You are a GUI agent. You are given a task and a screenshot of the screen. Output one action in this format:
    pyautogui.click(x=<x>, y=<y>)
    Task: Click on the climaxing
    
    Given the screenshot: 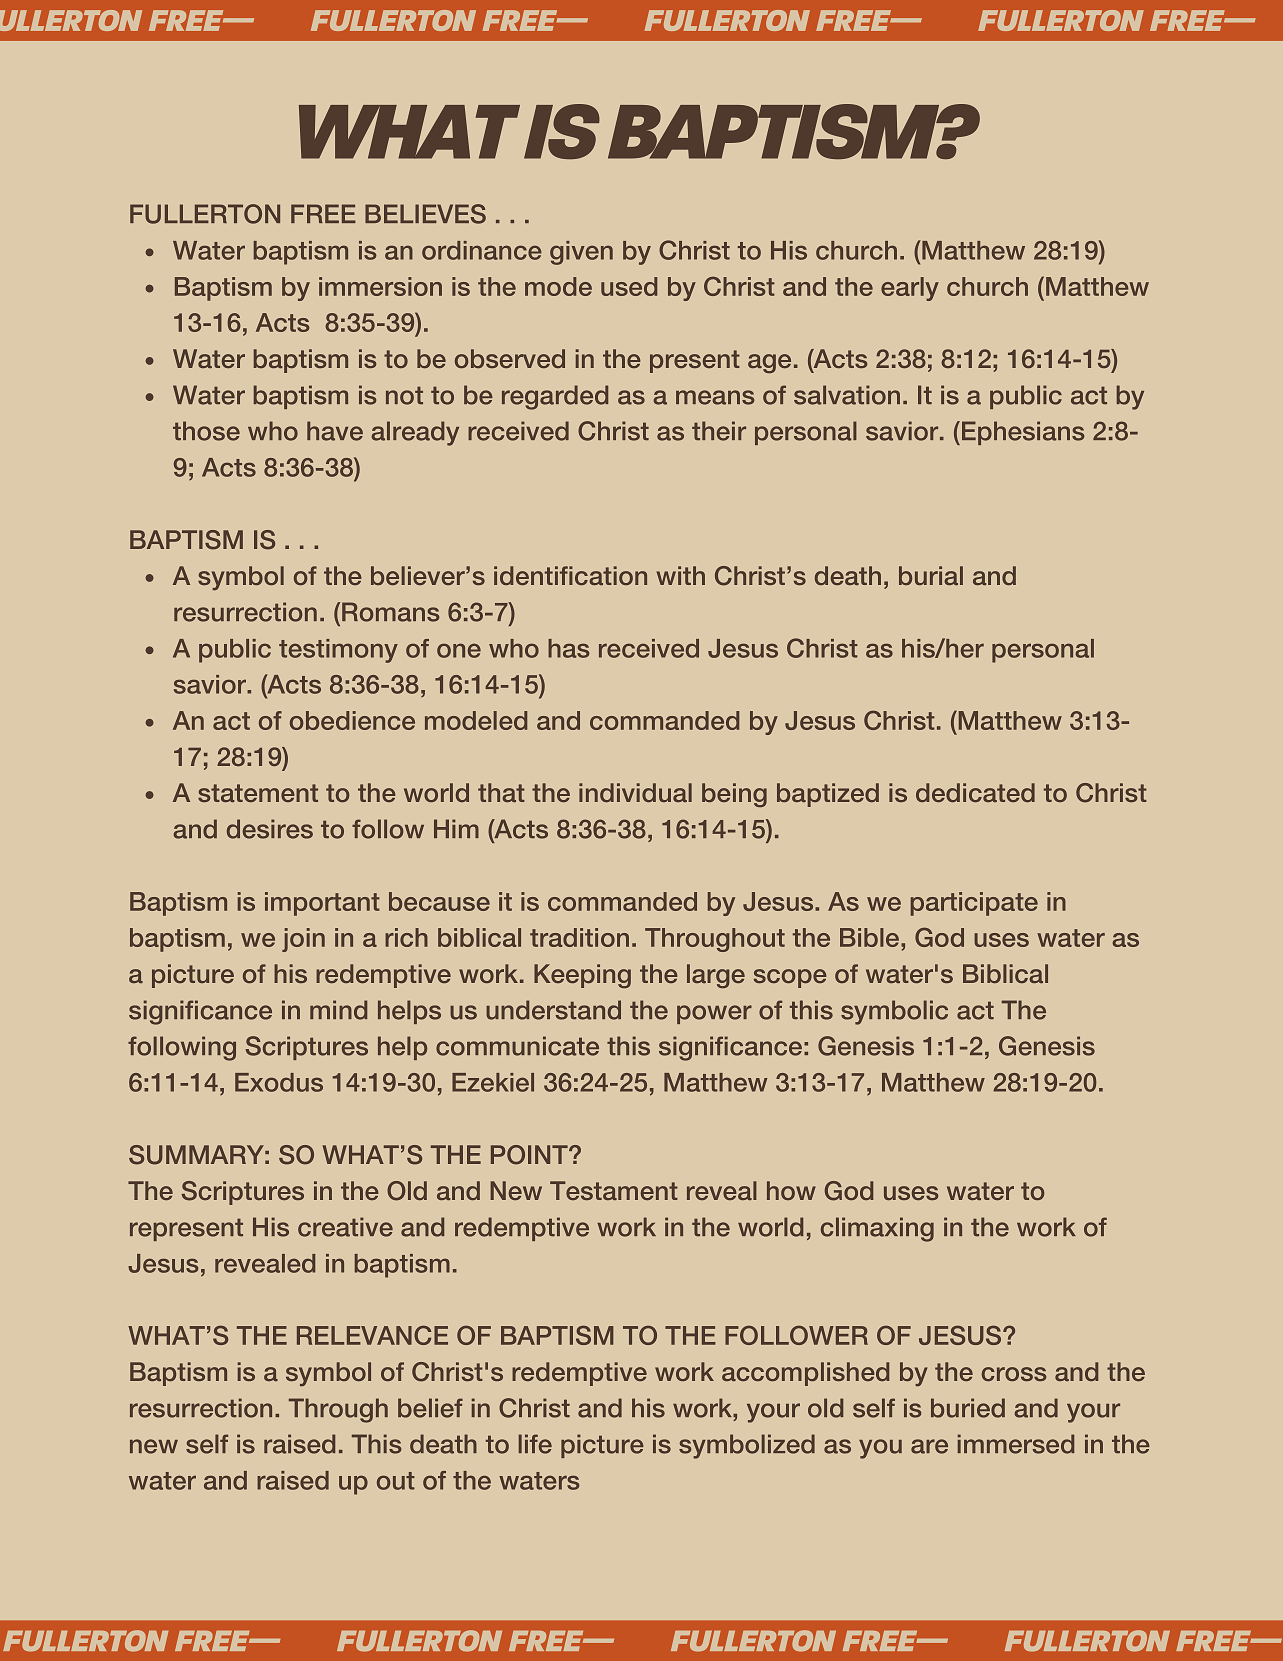 What is the action you would take?
    pyautogui.click(x=877, y=1229)
